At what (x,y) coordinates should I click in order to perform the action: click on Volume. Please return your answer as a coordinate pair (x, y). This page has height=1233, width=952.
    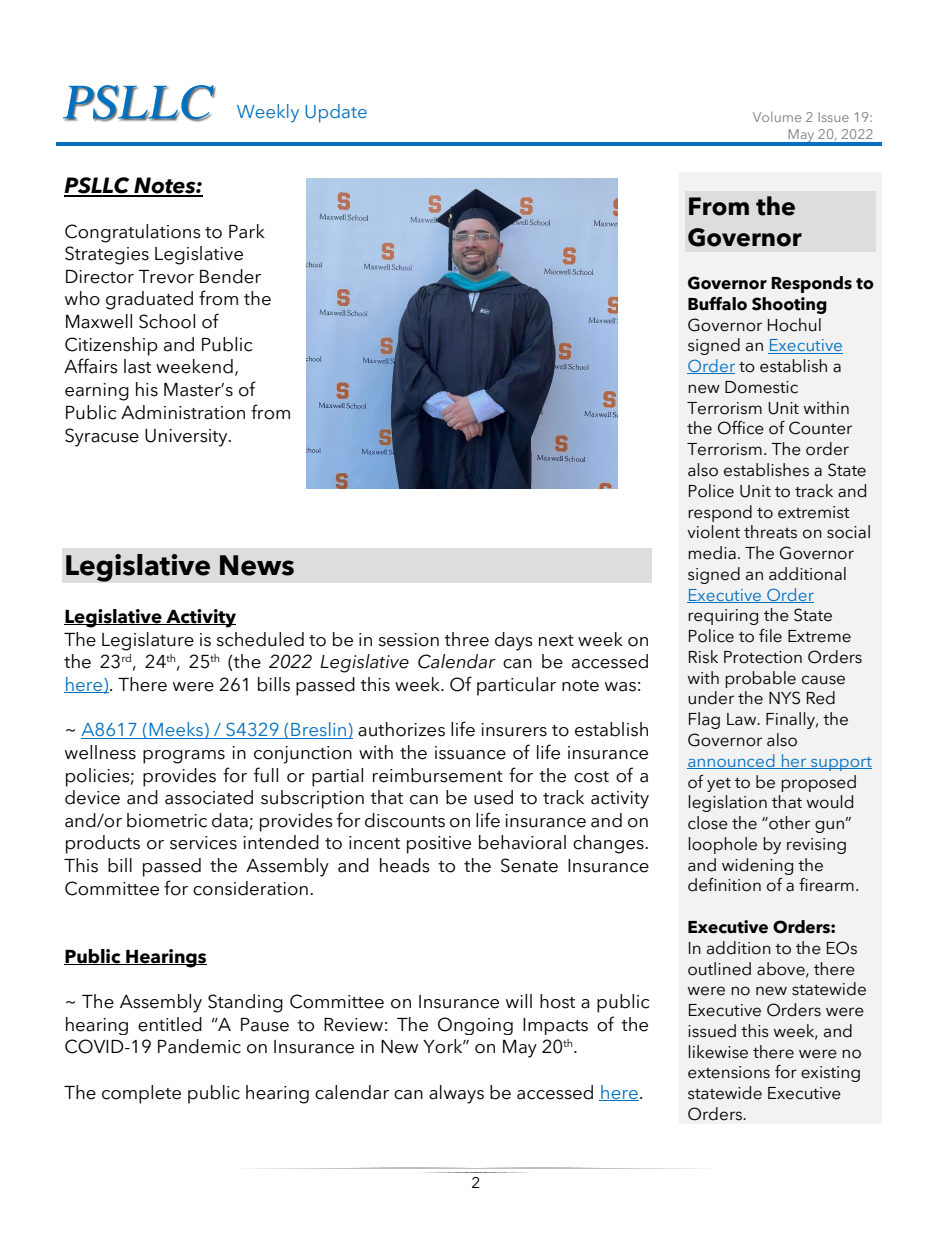
    Looking at the image, I should click on (777, 117).
